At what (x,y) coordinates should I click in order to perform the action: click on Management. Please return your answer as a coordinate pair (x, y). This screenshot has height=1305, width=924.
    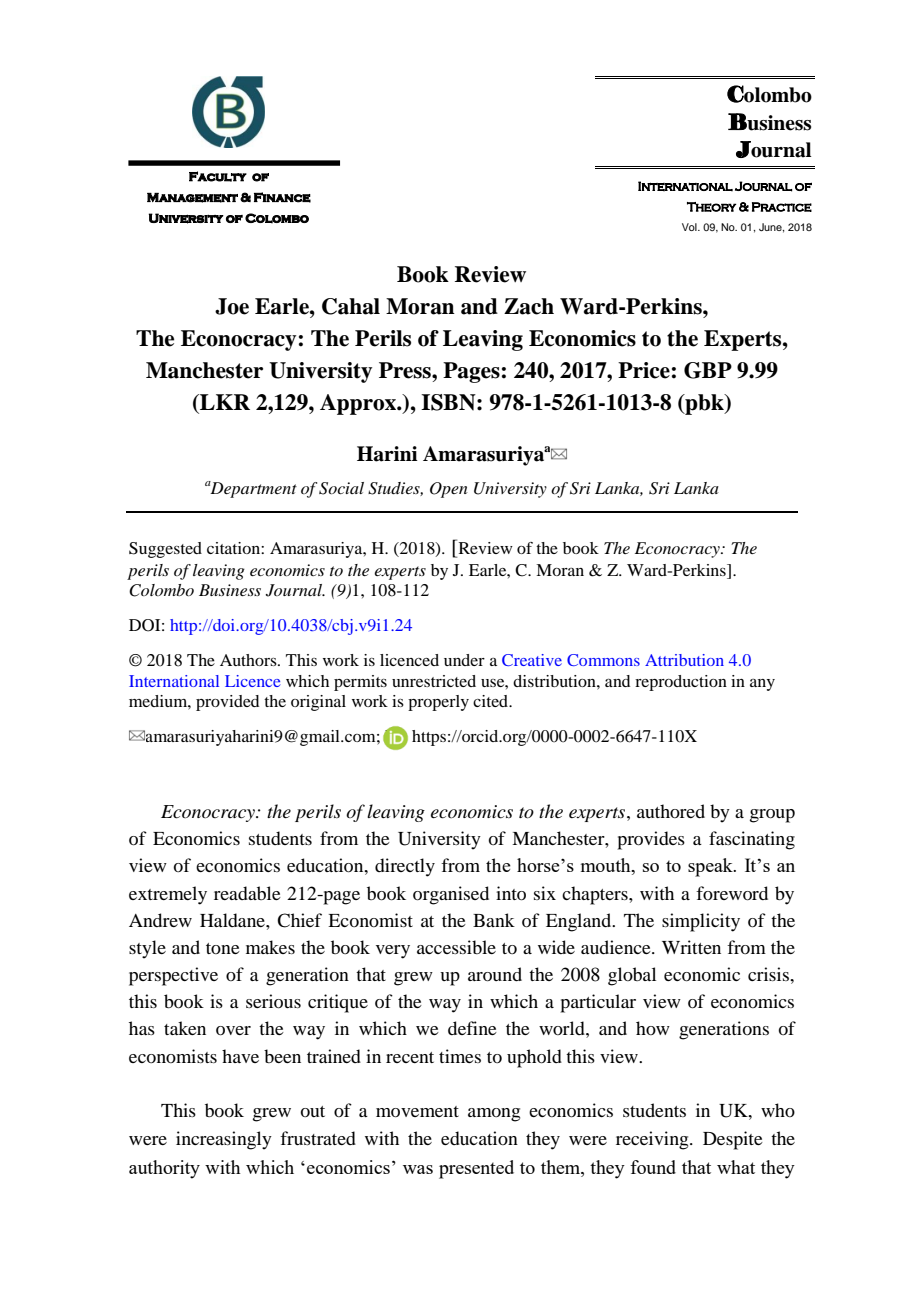
    Looking at the image, I should click on (192, 198).
